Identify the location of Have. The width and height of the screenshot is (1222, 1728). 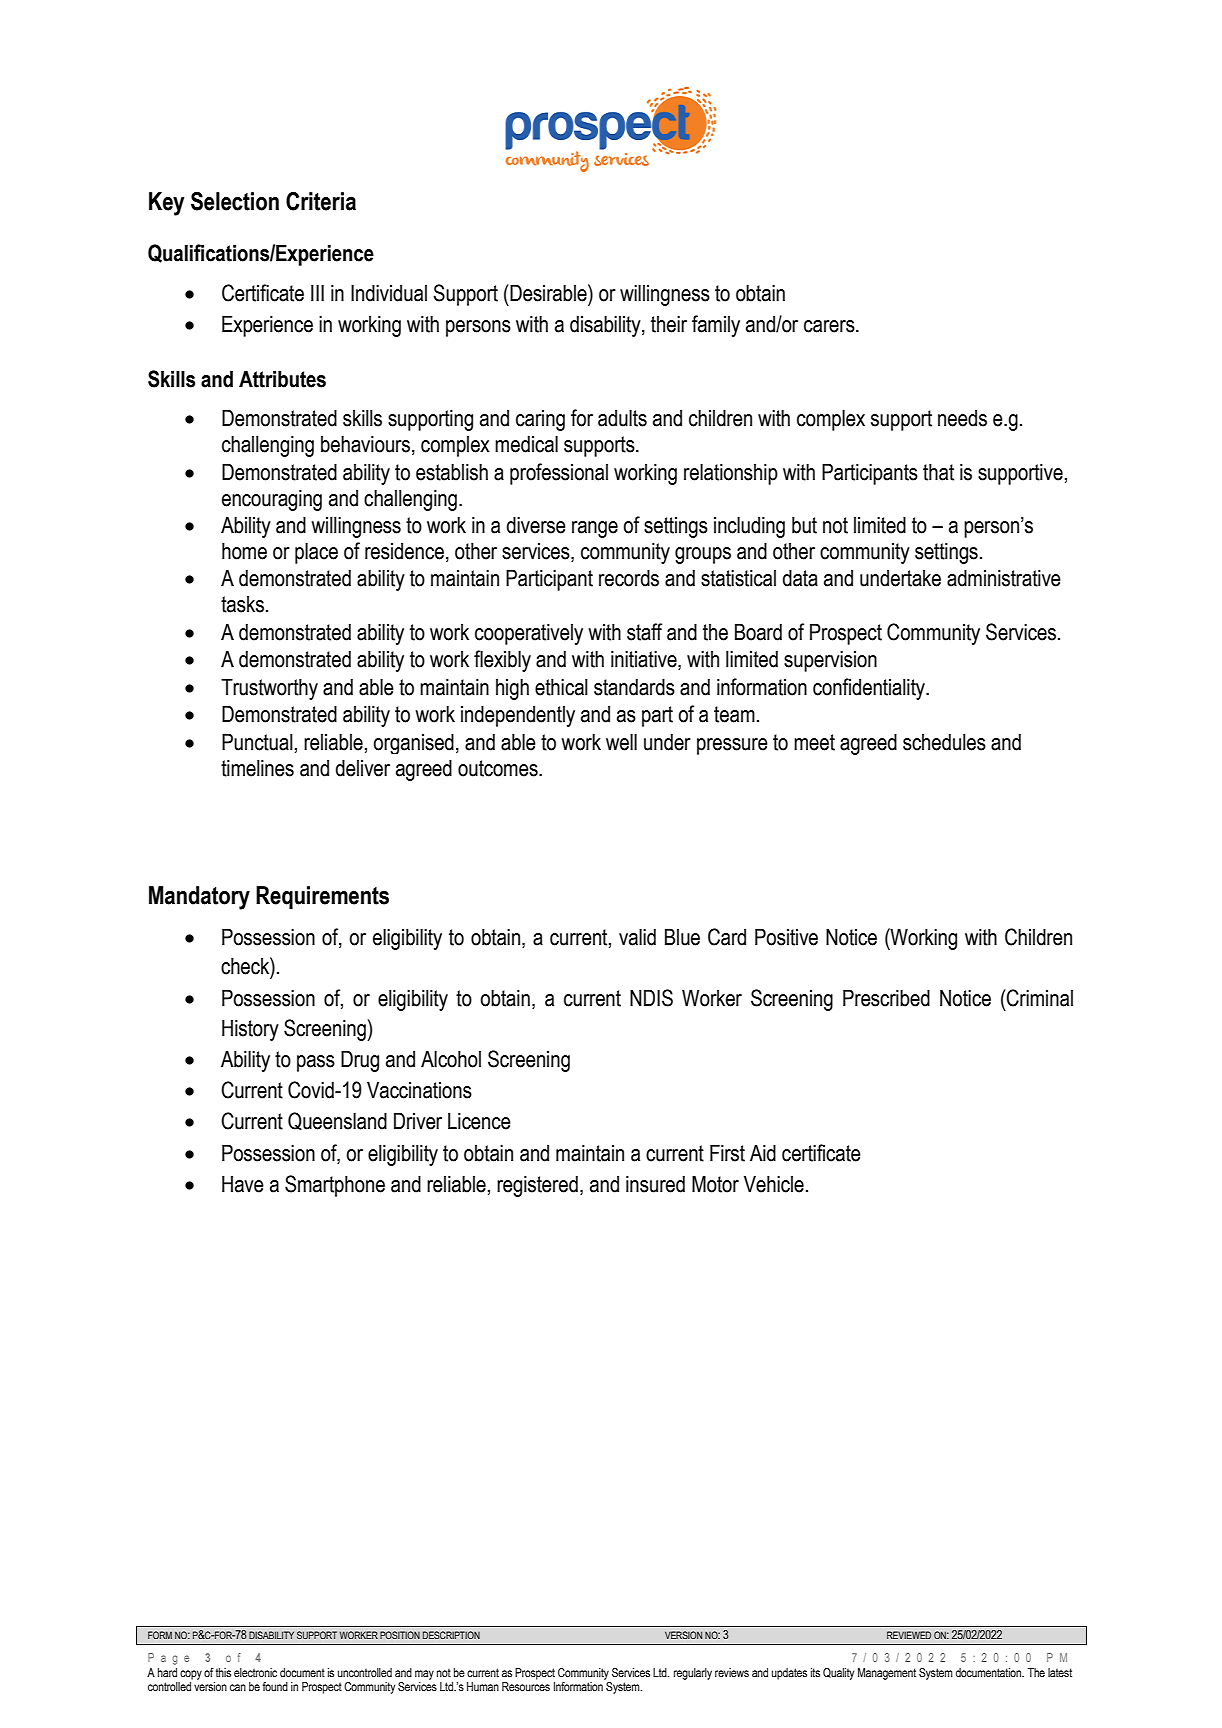
(243, 1184).
